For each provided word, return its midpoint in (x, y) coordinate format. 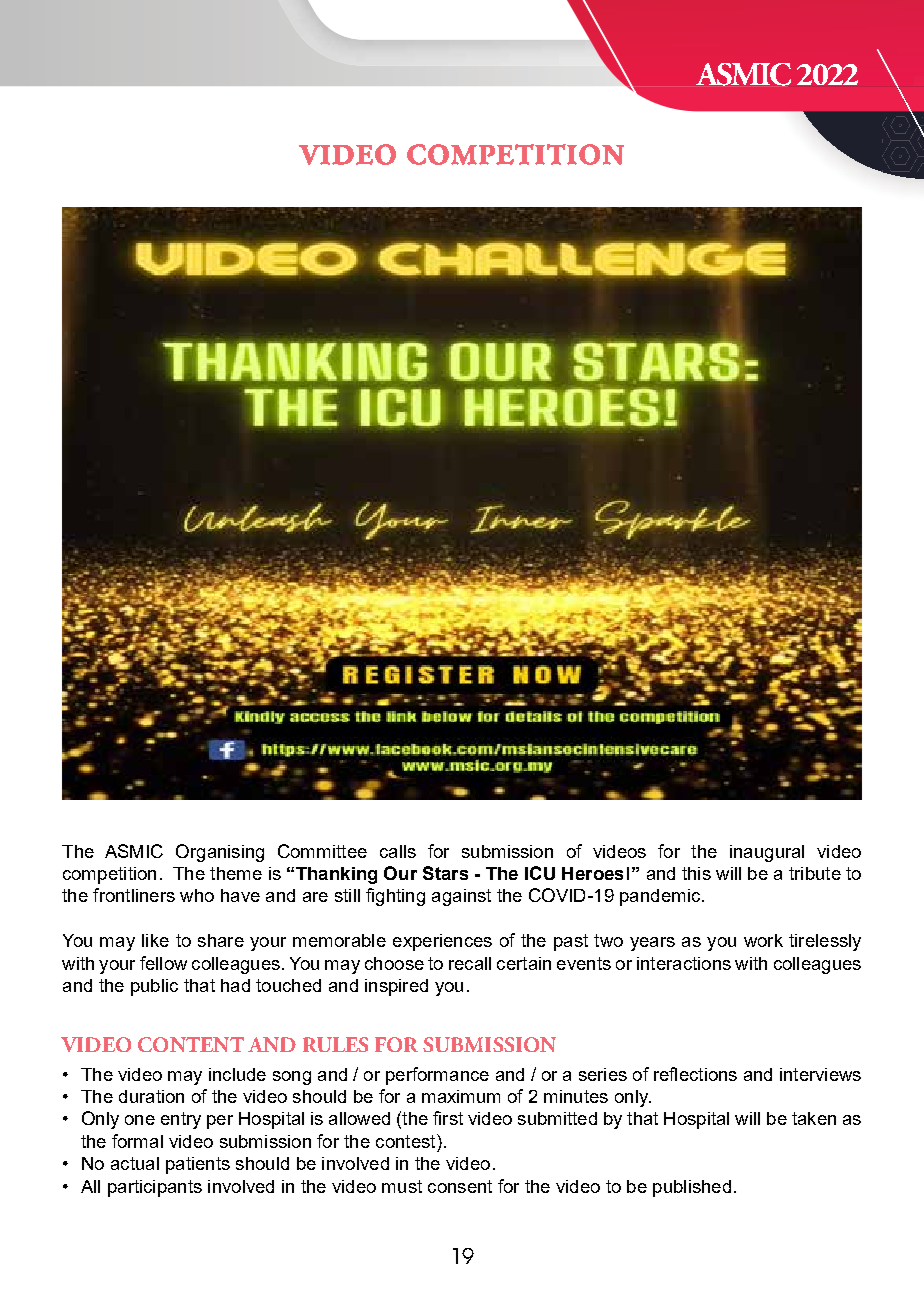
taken (814, 1118)
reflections (695, 1074)
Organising (220, 853)
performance (437, 1076)
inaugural (767, 853)
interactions (684, 963)
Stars (445, 873)
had (235, 985)
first (448, 1118)
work (763, 940)
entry (181, 1120)
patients (198, 1165)
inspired (396, 987)
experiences (442, 942)
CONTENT (191, 1044)
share (221, 940)
